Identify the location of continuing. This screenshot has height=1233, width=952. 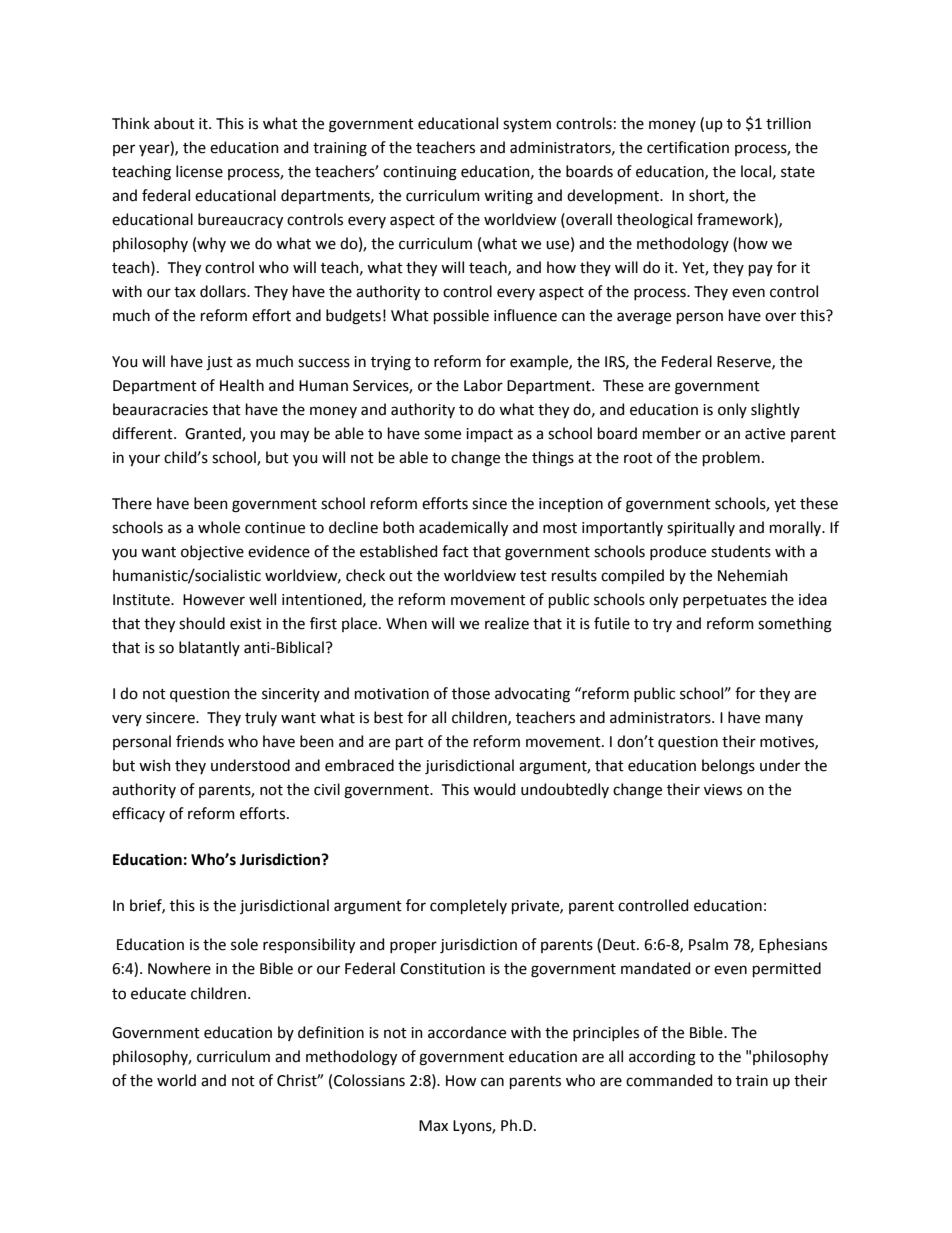
(420, 173).
